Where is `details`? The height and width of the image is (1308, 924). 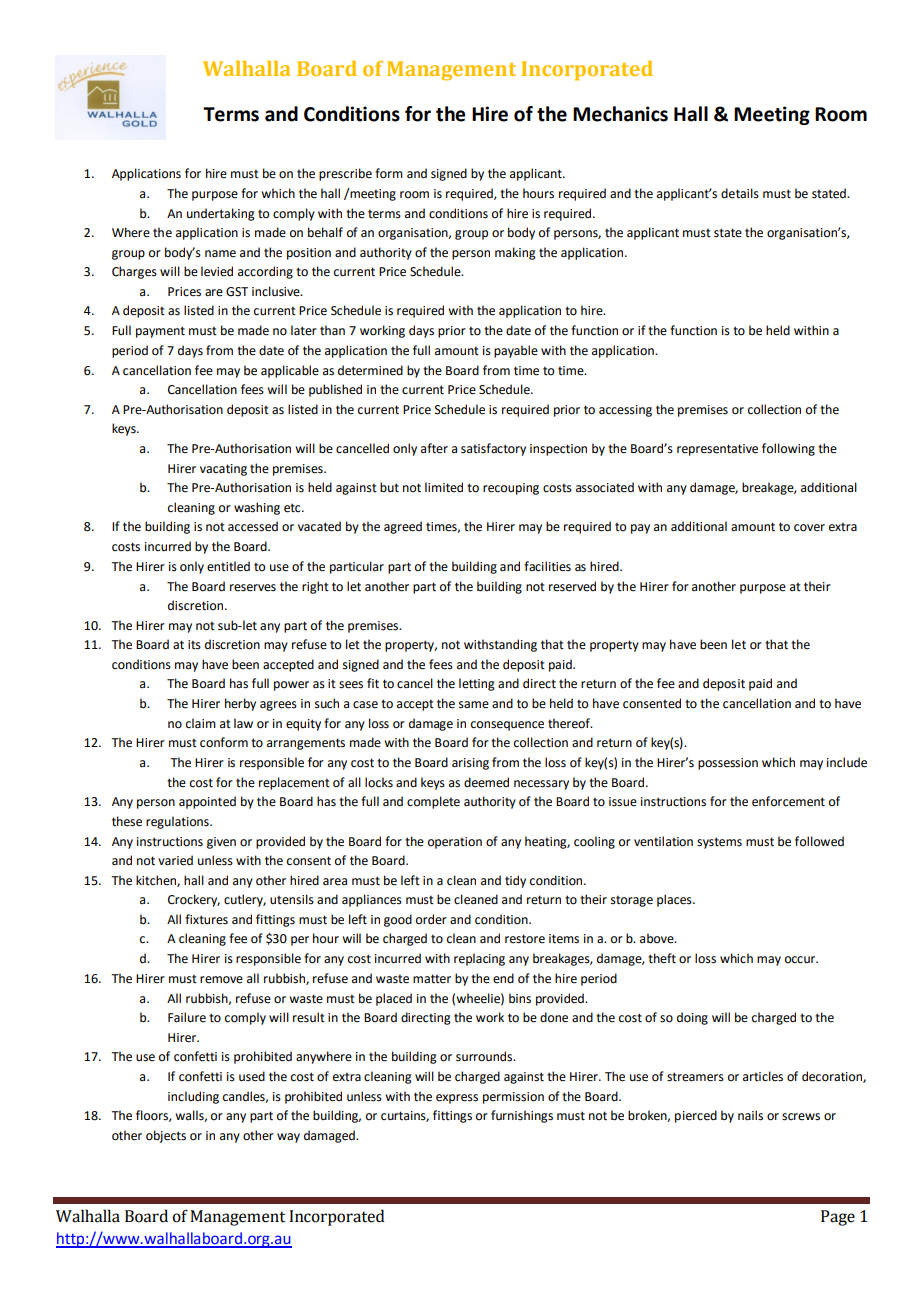
details is located at coordinates (740, 193).
